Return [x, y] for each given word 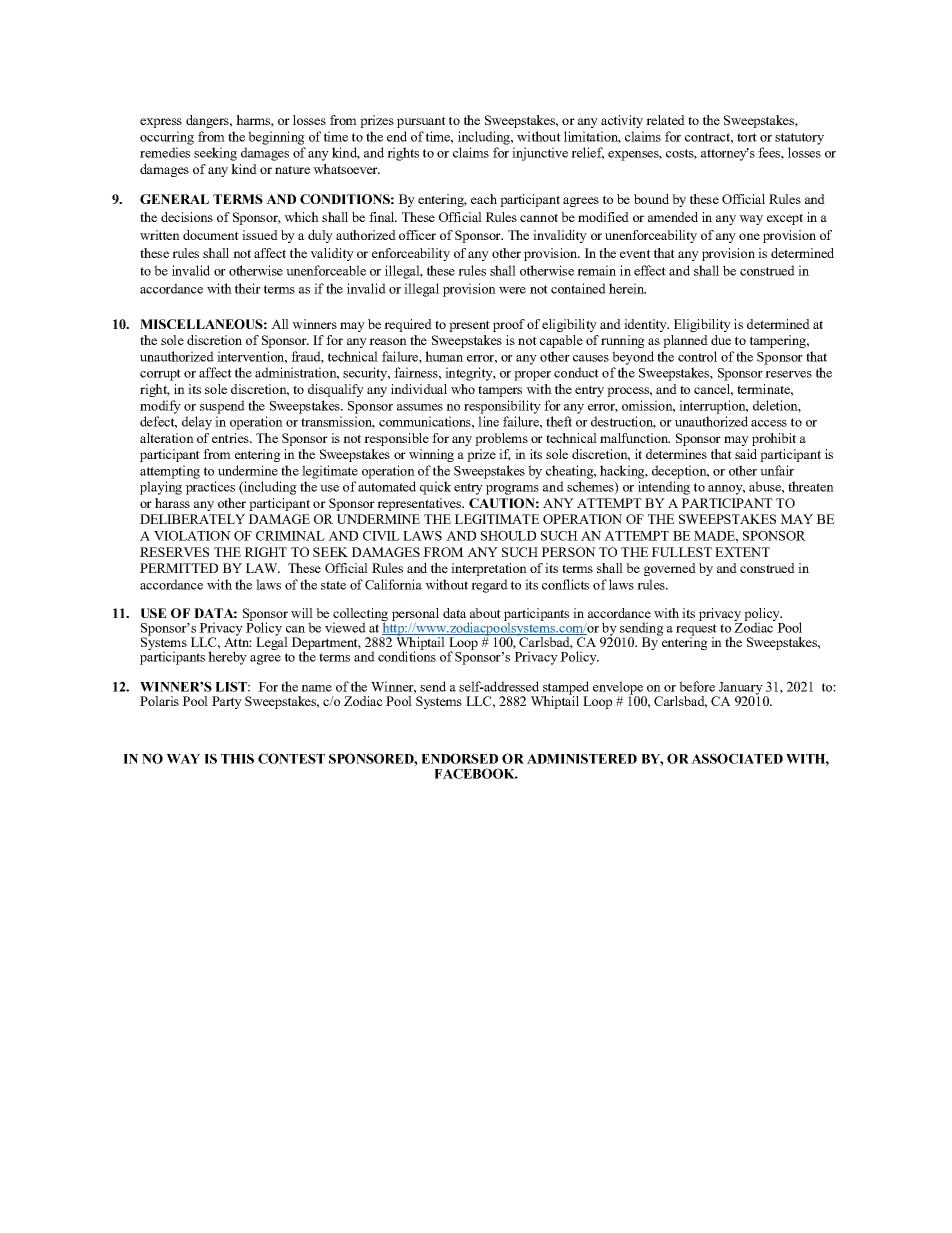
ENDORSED [460, 758]
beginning [276, 138]
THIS [237, 758]
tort [747, 137]
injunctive [540, 154]
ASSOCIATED [737, 758]
